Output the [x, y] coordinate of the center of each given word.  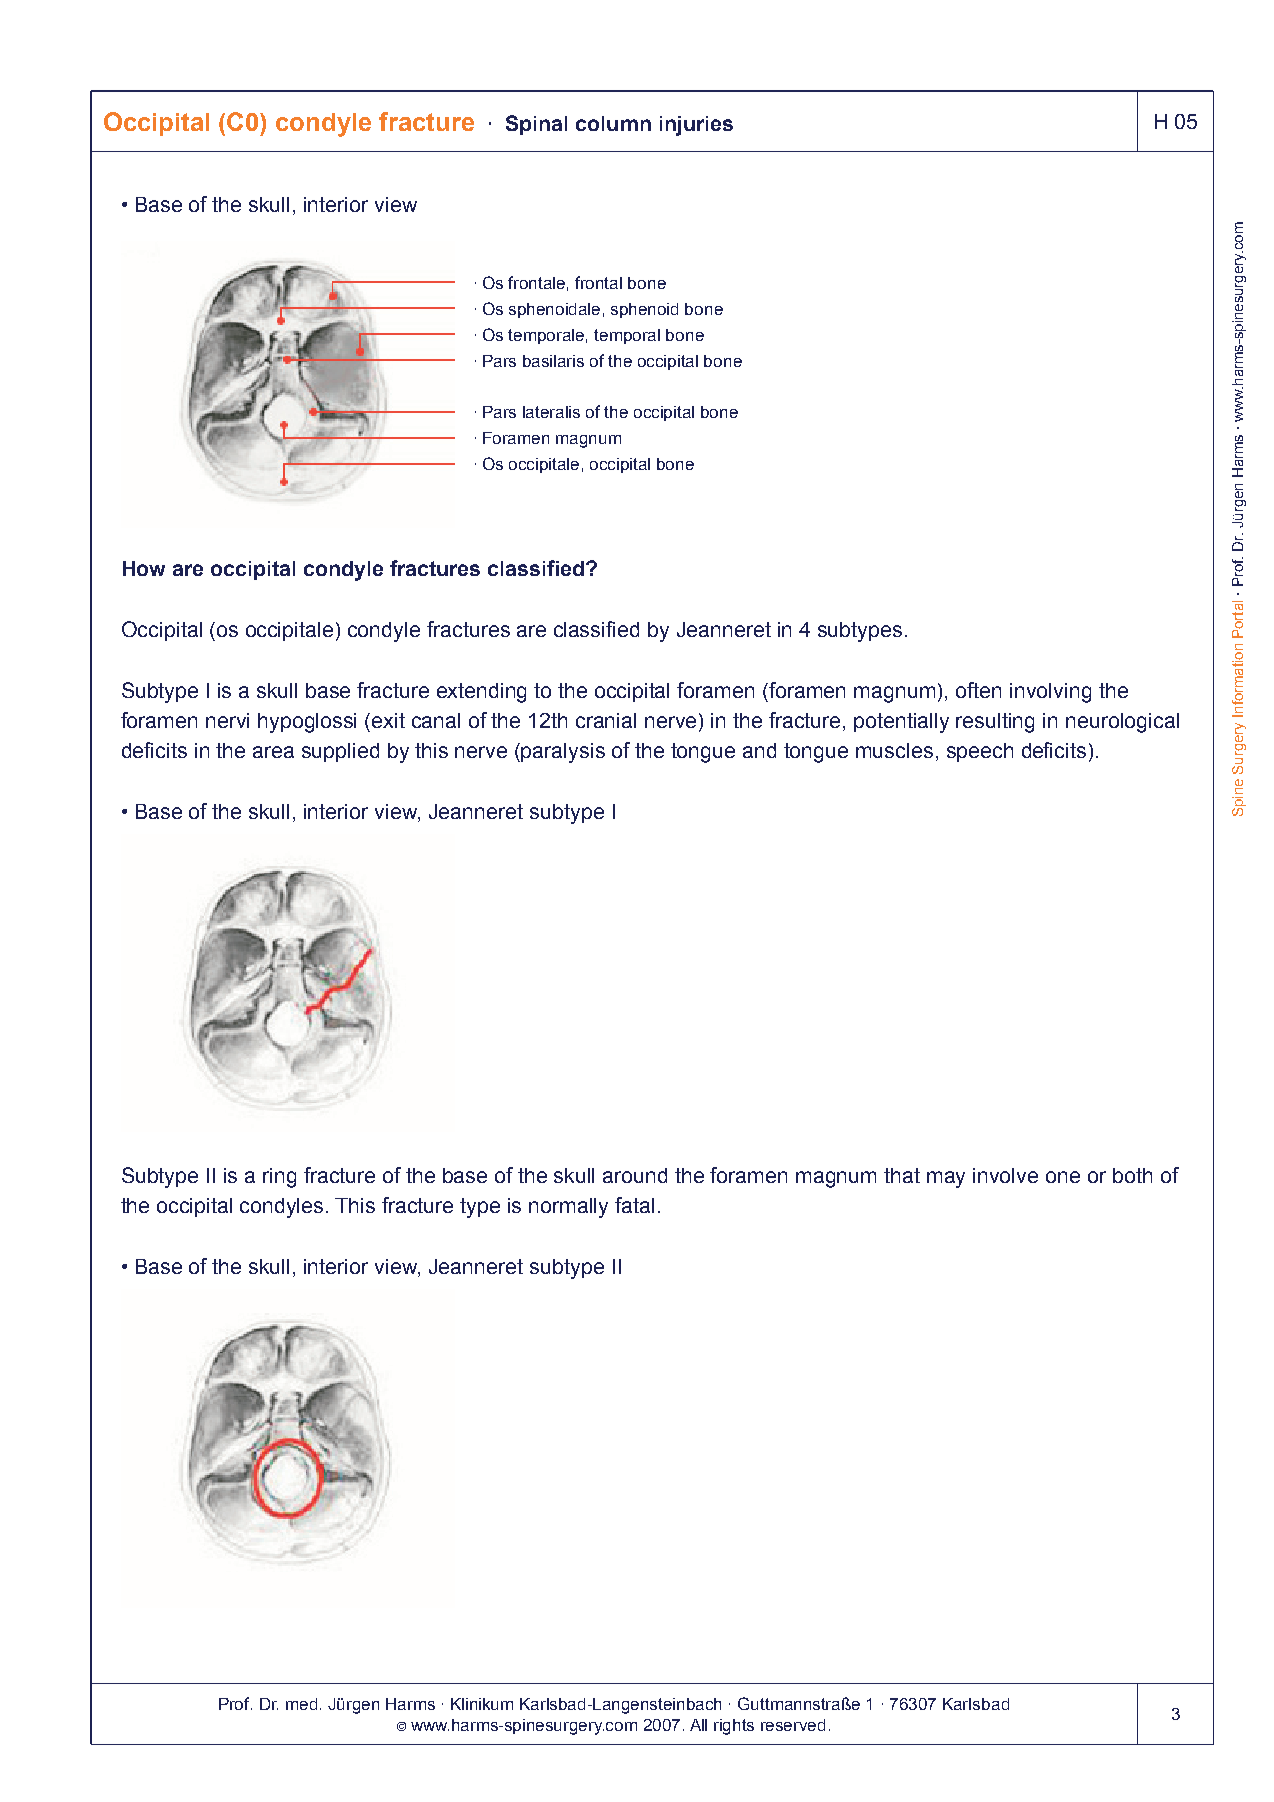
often [978, 690]
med [301, 1704]
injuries [696, 126]
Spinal [536, 125]
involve [1005, 1175]
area [273, 752]
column [613, 123]
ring [279, 1178]
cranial [606, 720]
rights [734, 1727]
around [635, 1175]
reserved [793, 1725]
